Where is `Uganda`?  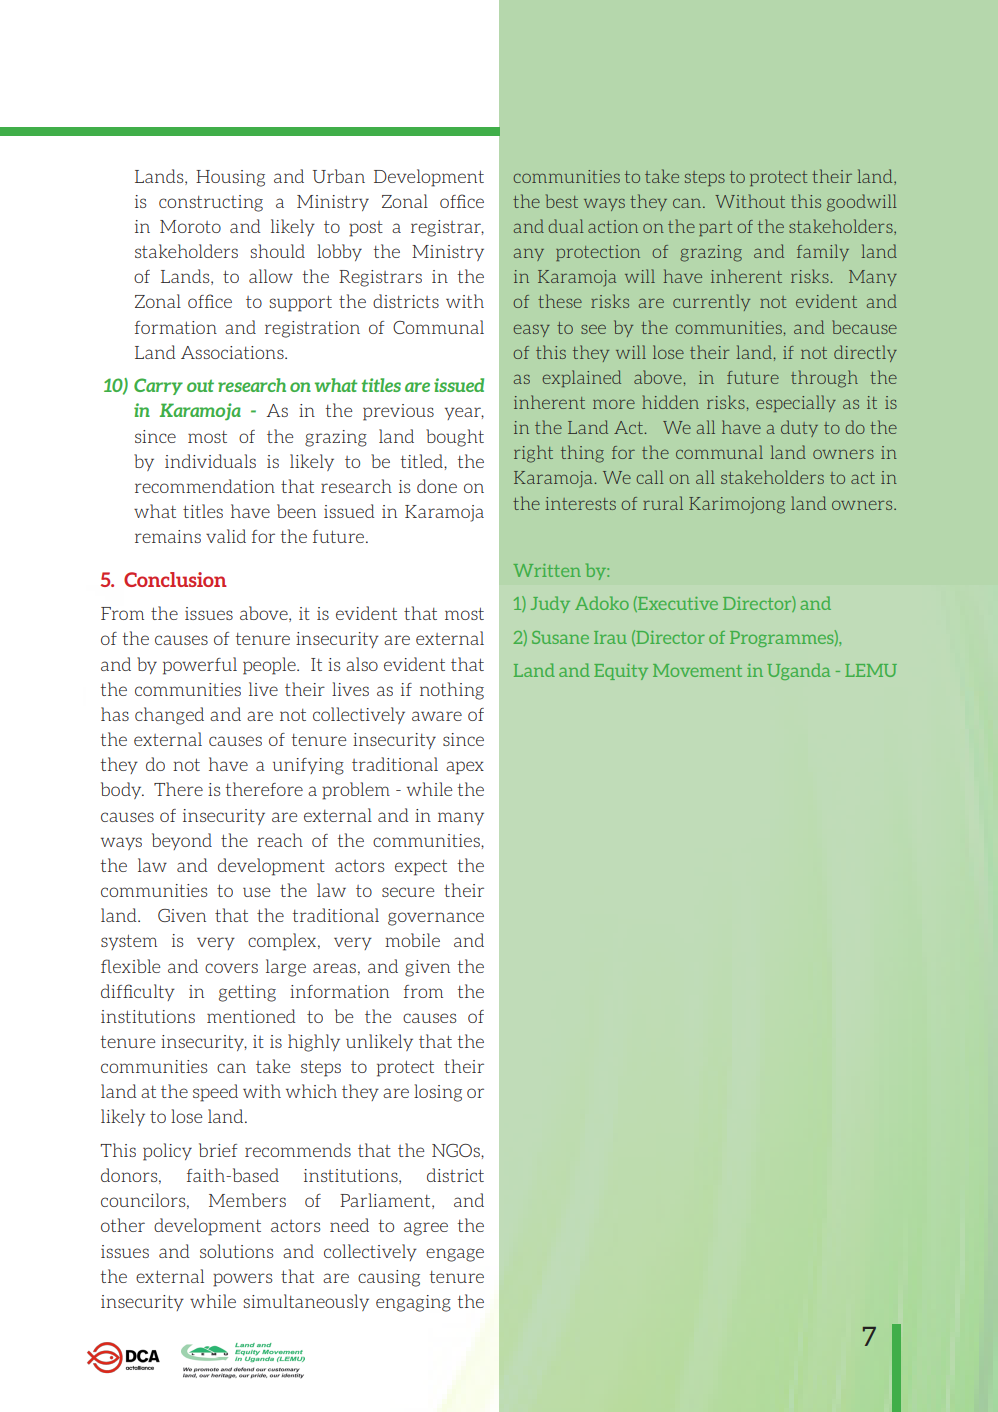 Uganda is located at coordinates (798, 671).
